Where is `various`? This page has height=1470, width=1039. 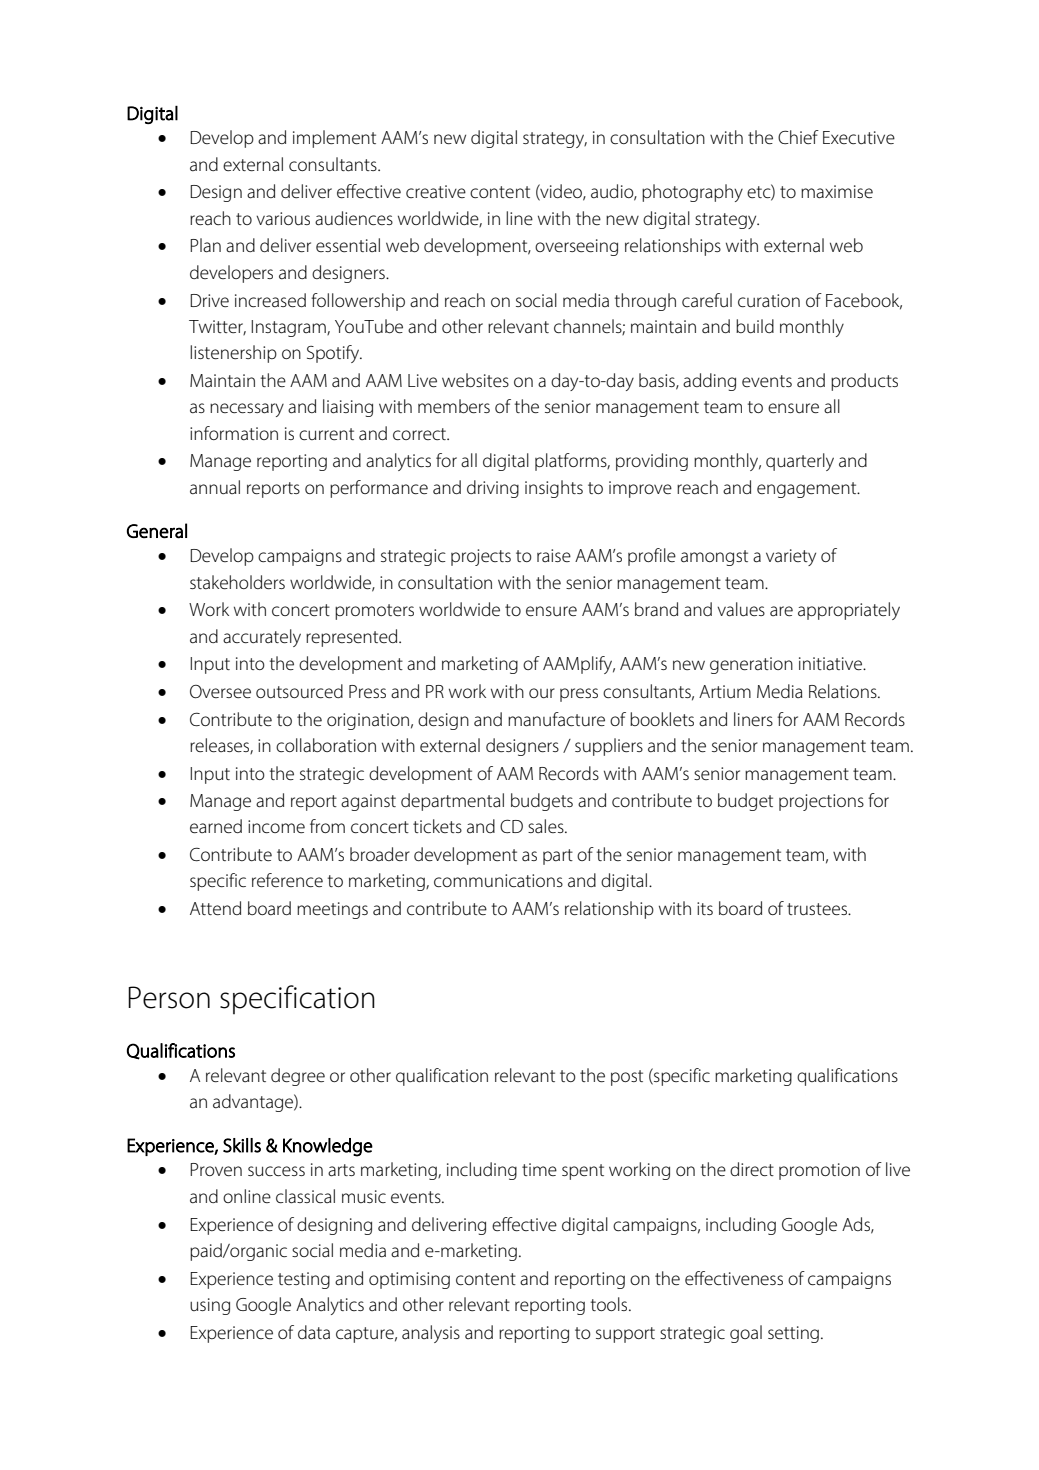 various is located at coordinates (283, 219).
